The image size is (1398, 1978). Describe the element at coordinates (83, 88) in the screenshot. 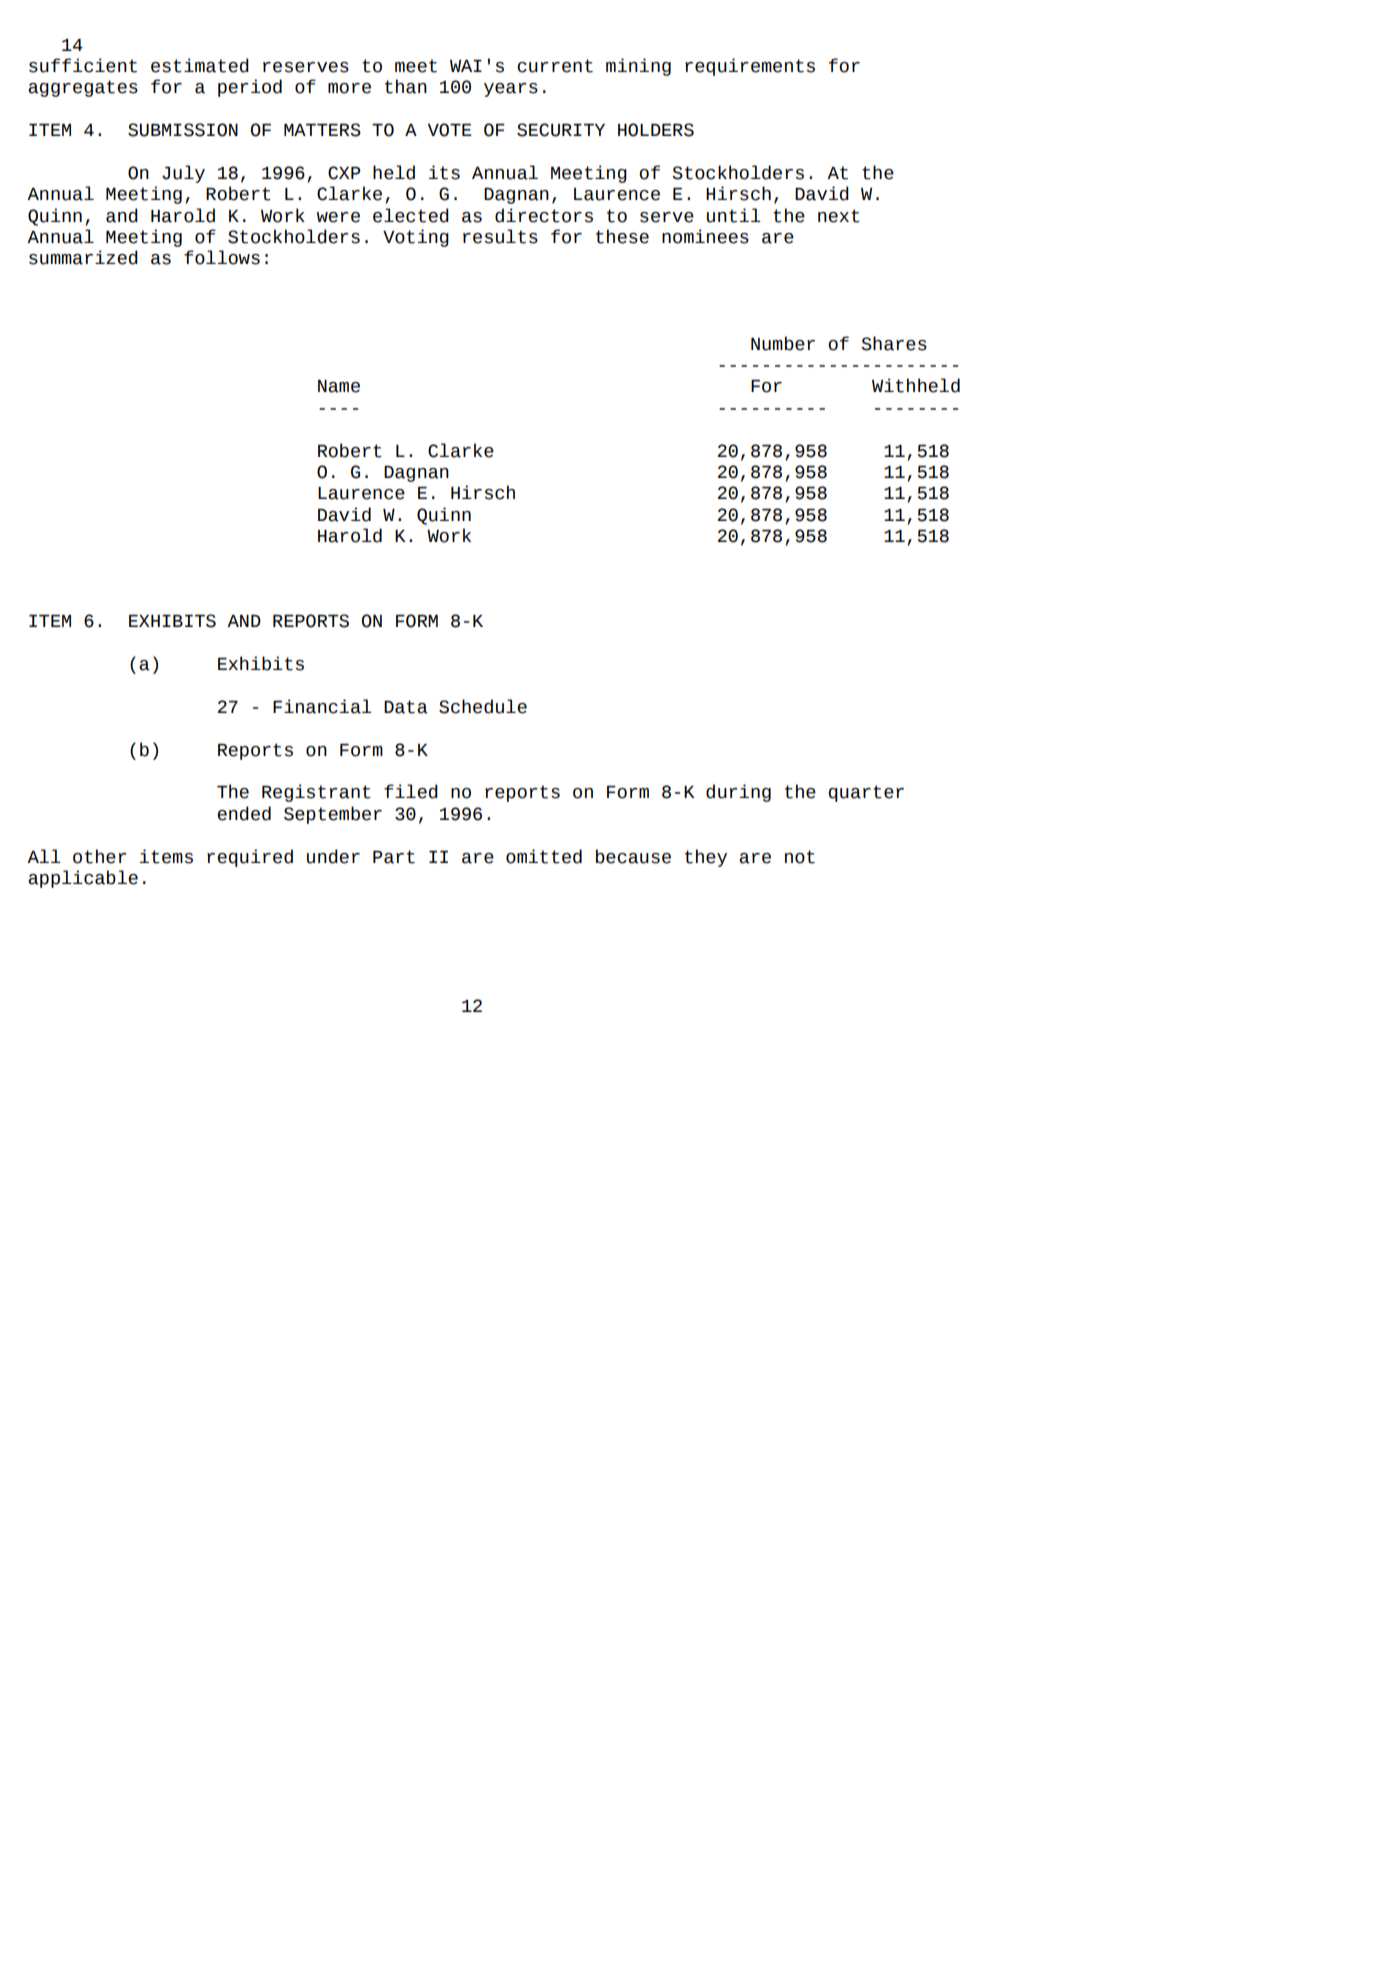

I see `aggregates` at that location.
